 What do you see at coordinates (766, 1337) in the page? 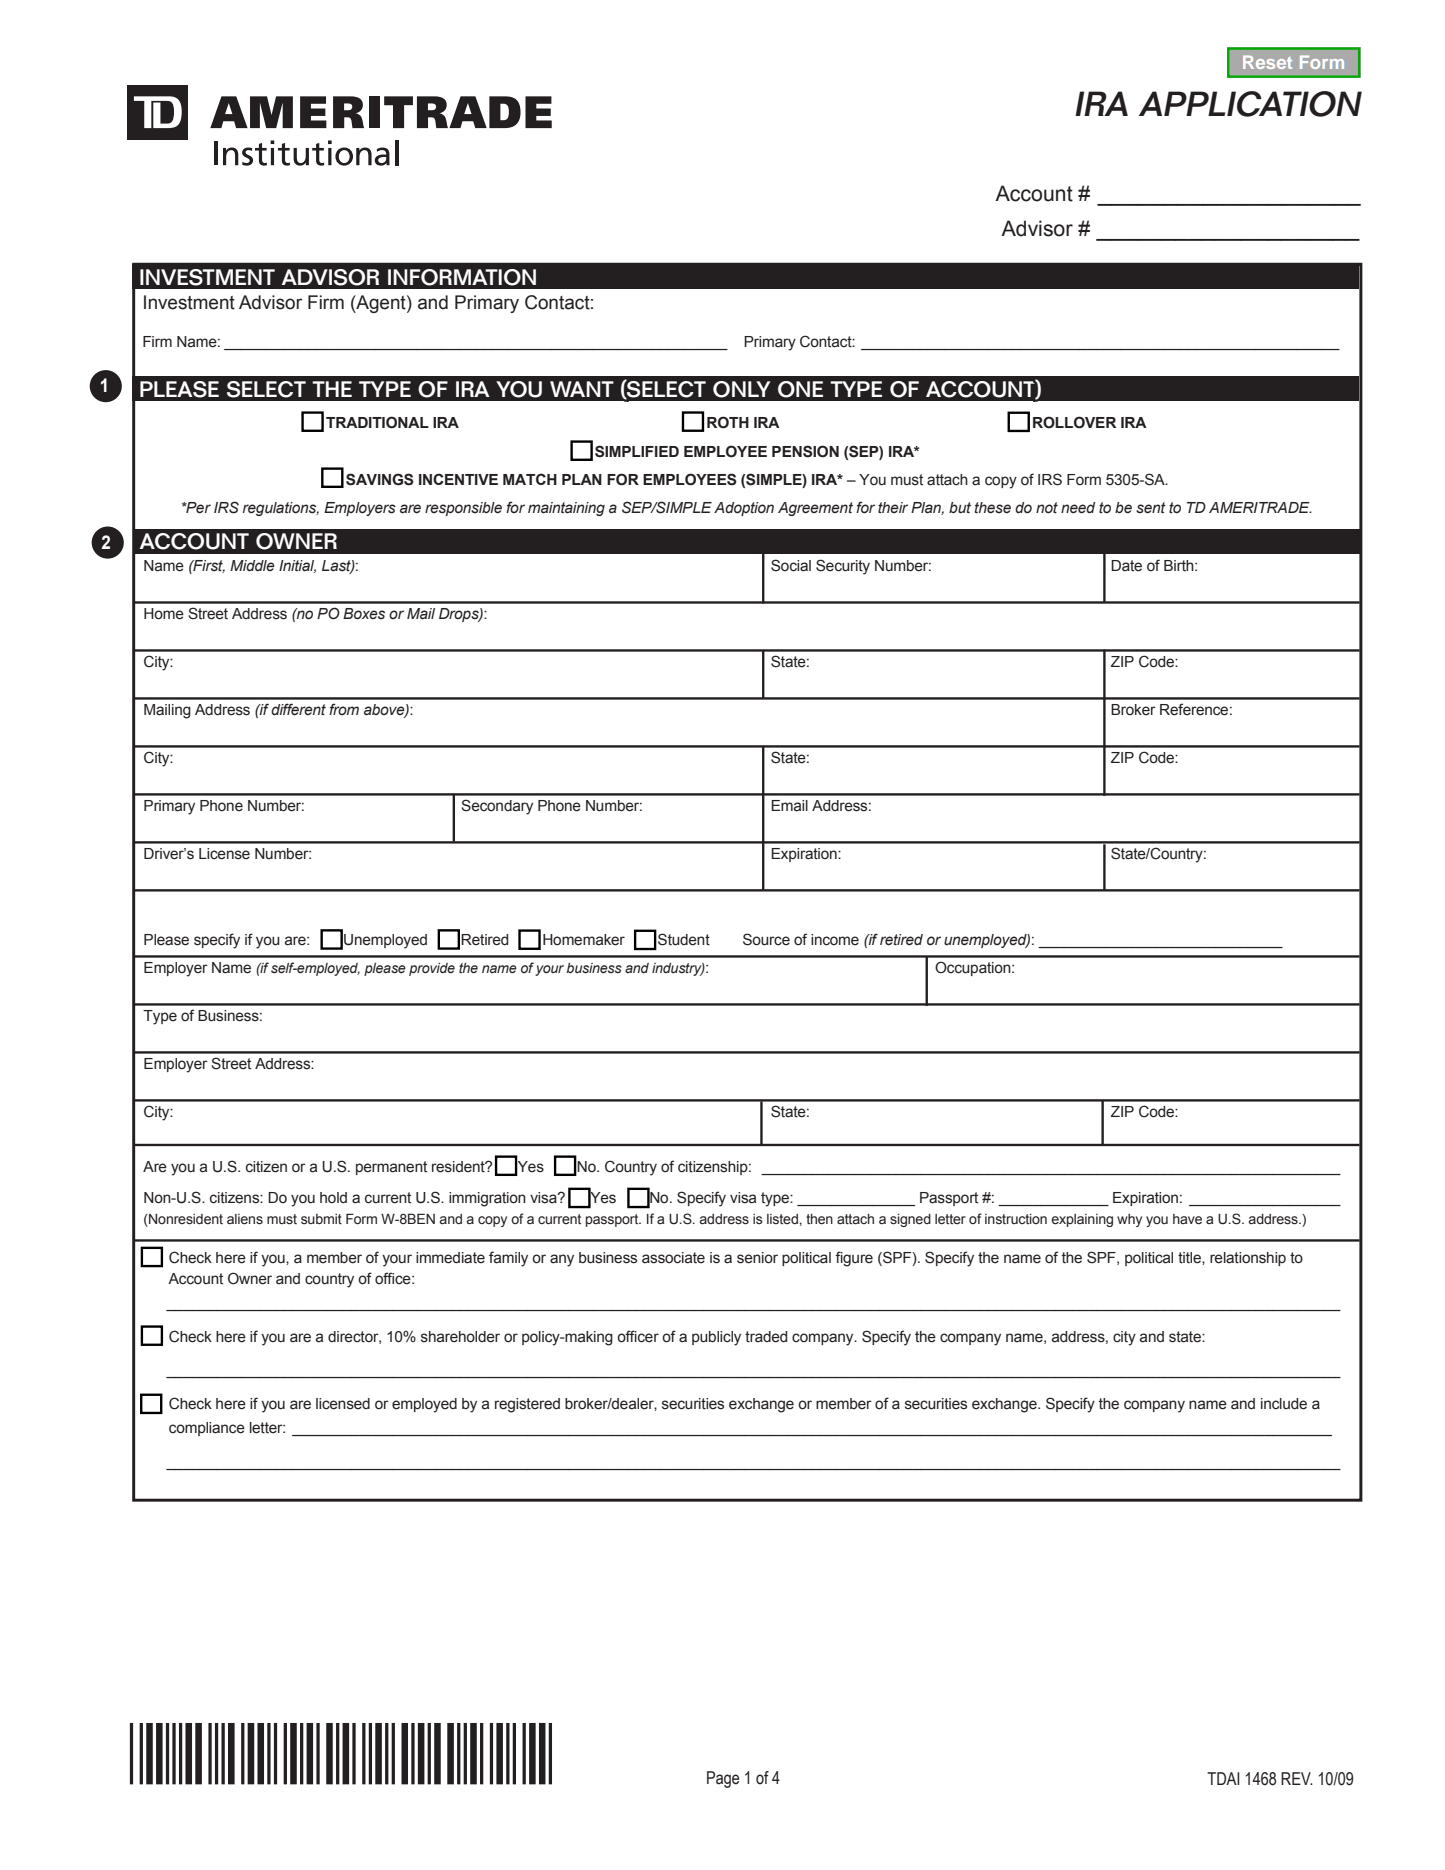
I see `traded` at bounding box center [766, 1337].
